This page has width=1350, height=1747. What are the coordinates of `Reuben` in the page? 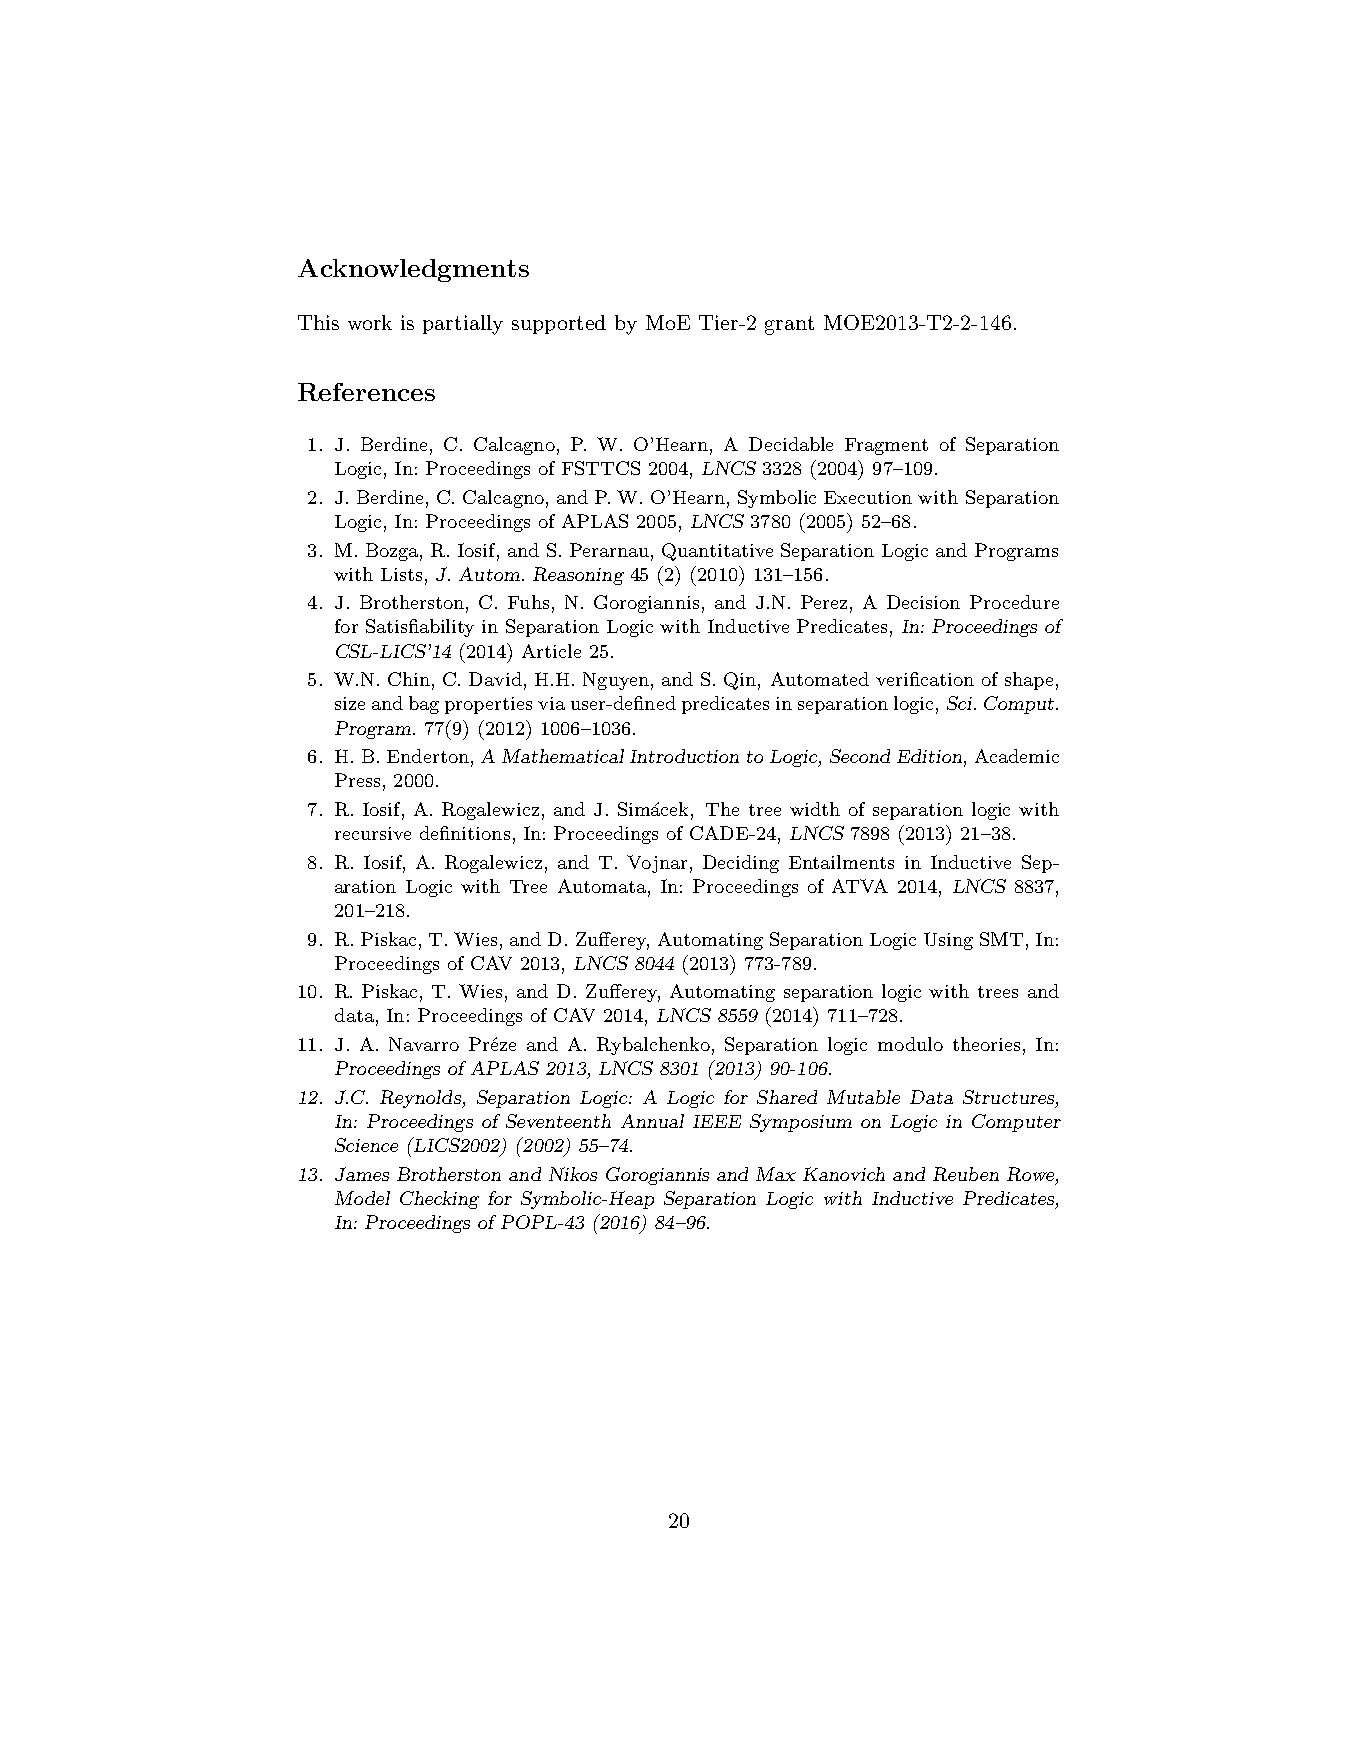 It's located at (966, 1174).
